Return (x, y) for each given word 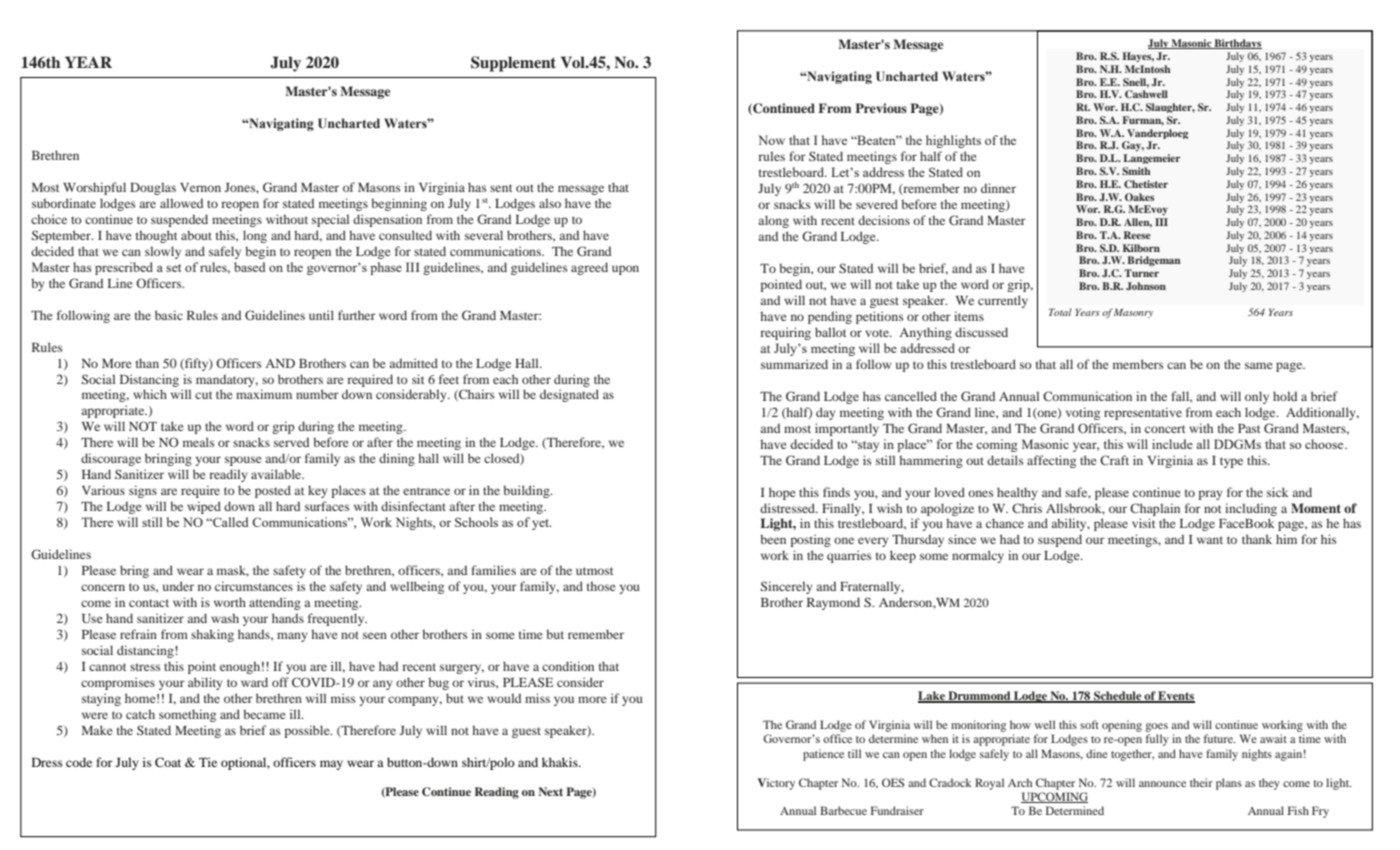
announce (1162, 784)
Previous (881, 108)
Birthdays (1237, 44)
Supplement (513, 64)
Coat (168, 762)
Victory (776, 784)
